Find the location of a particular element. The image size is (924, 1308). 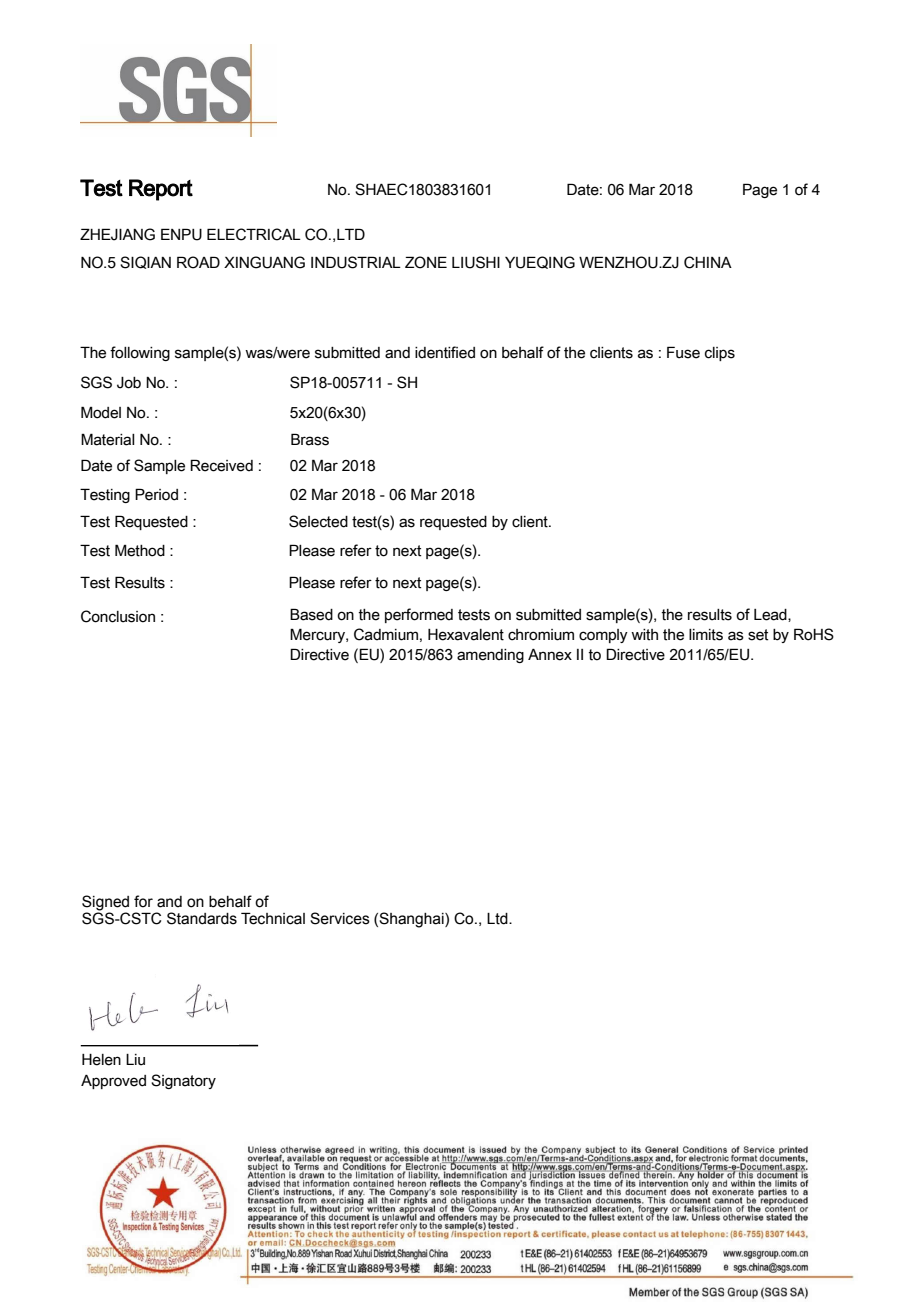

Hexavalent is located at coordinates (466, 635).
